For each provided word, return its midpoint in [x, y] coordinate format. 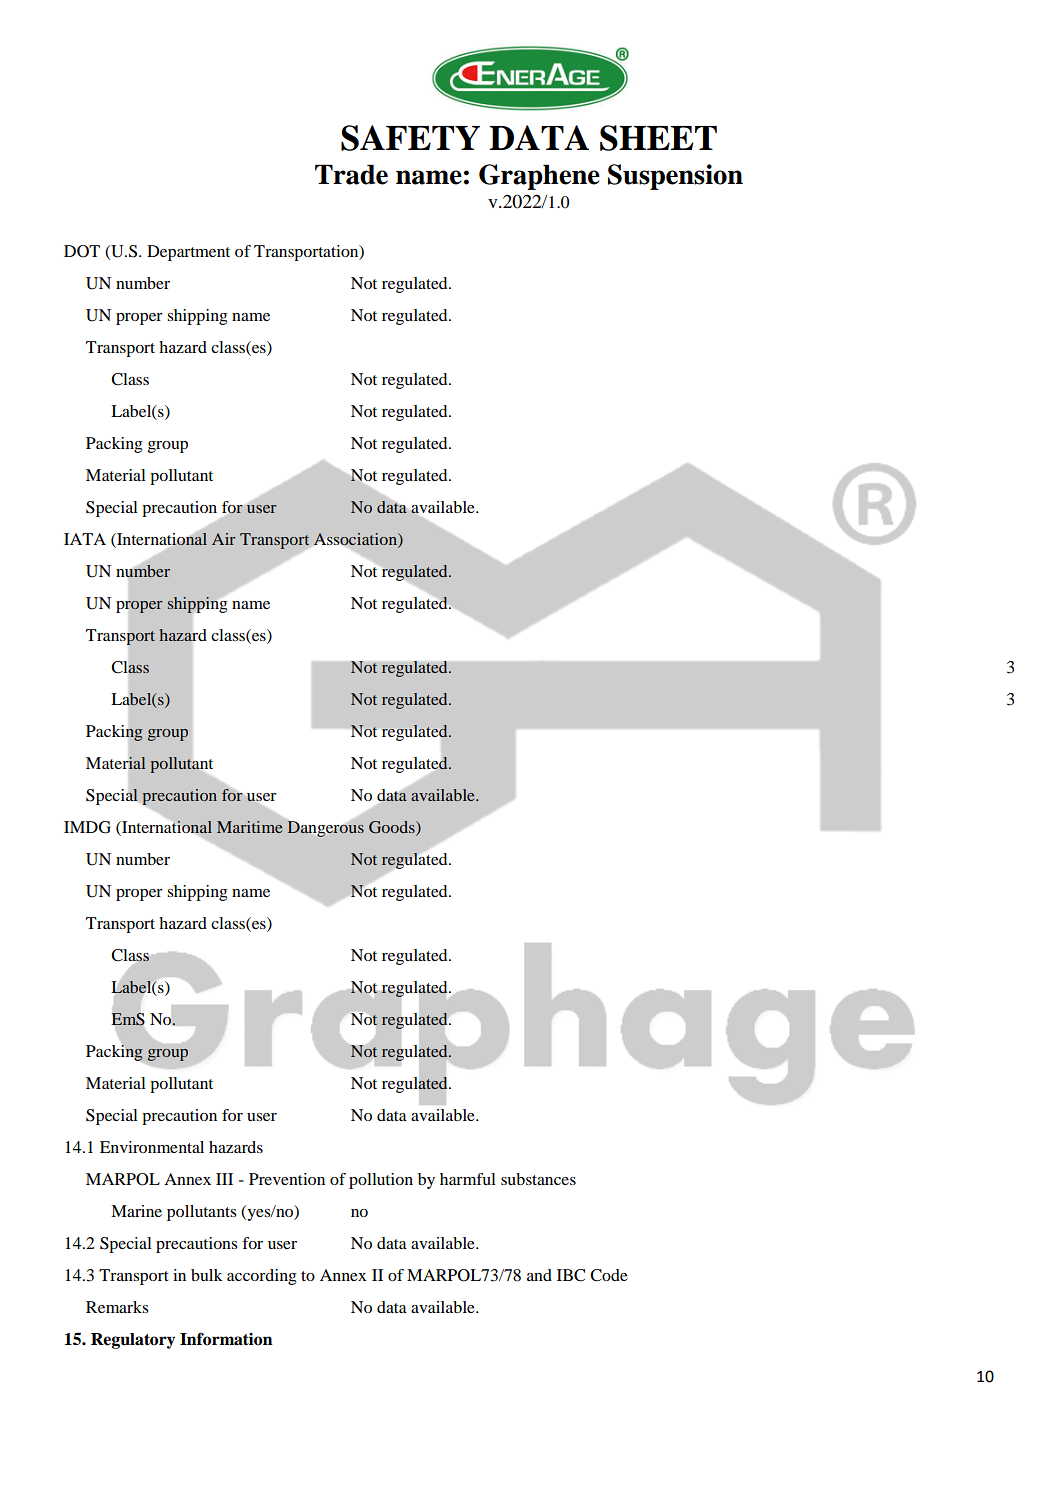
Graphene [539, 177]
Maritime [250, 827]
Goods [393, 827]
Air [224, 539]
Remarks [117, 1307]
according [262, 1277]
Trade [351, 174]
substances [538, 1179]
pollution [381, 1181]
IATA [85, 539]
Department [188, 253]
